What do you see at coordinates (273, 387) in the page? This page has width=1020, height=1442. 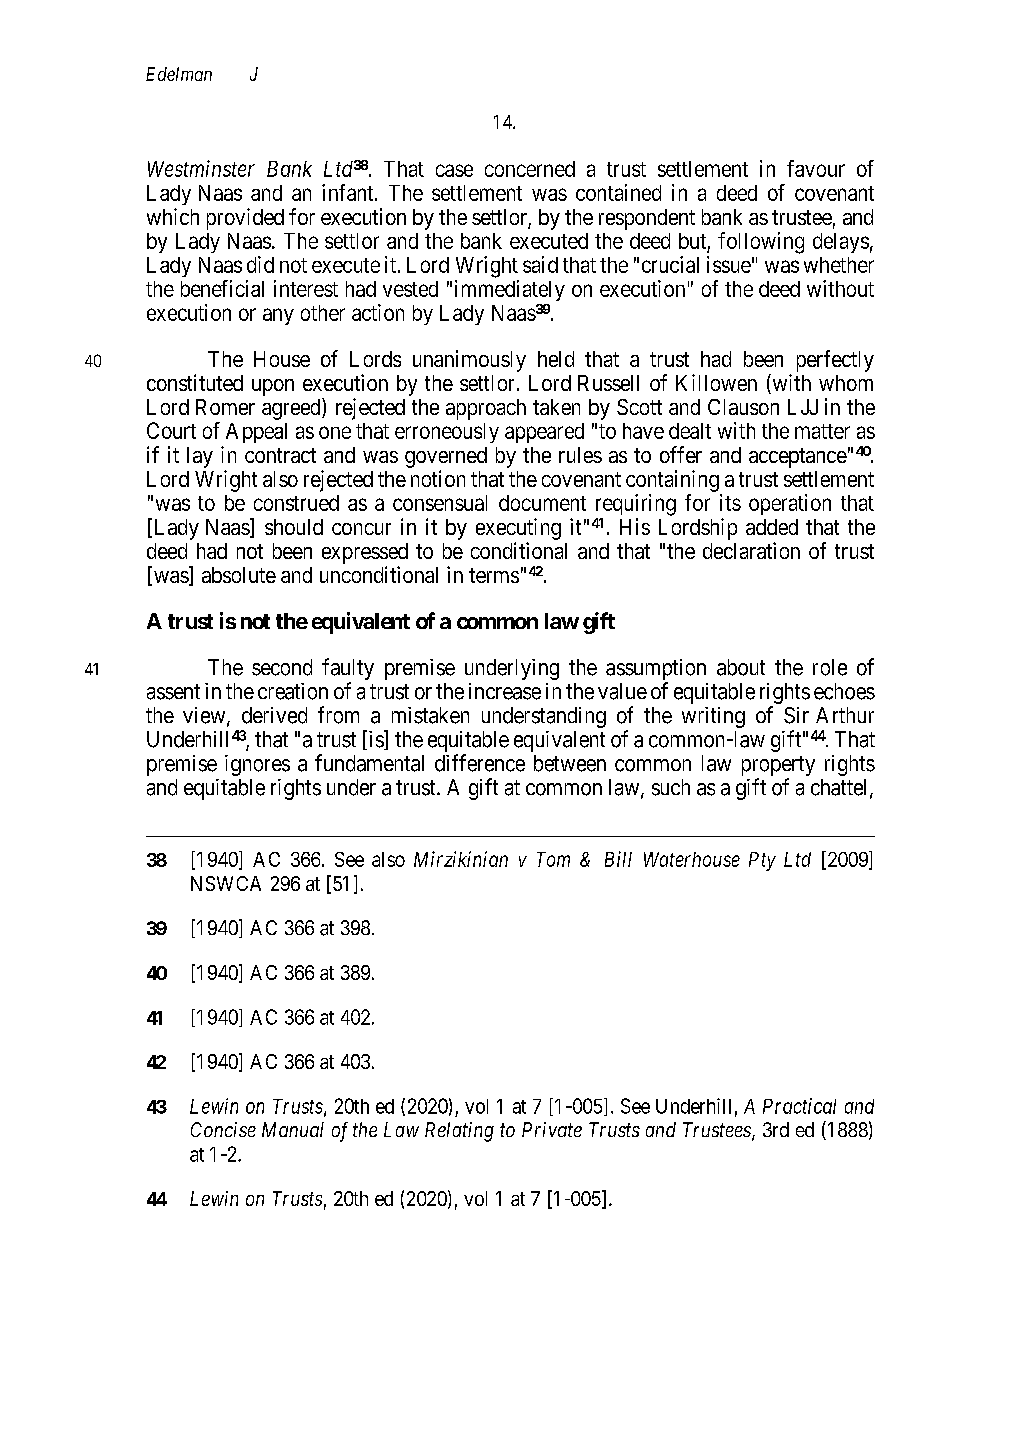 I see `upon` at bounding box center [273, 387].
